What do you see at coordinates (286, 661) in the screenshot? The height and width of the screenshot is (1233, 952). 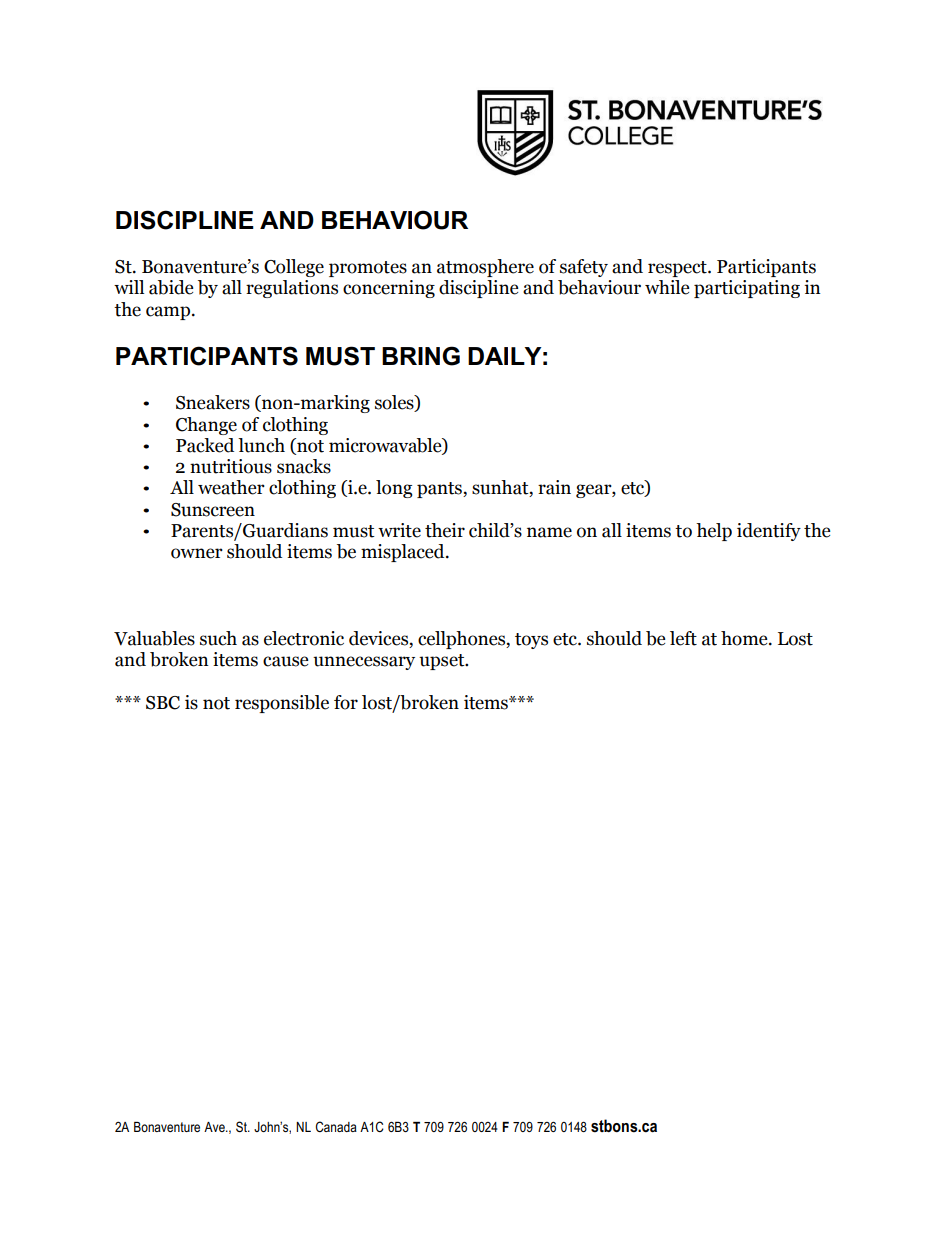 I see `cause` at bounding box center [286, 661].
